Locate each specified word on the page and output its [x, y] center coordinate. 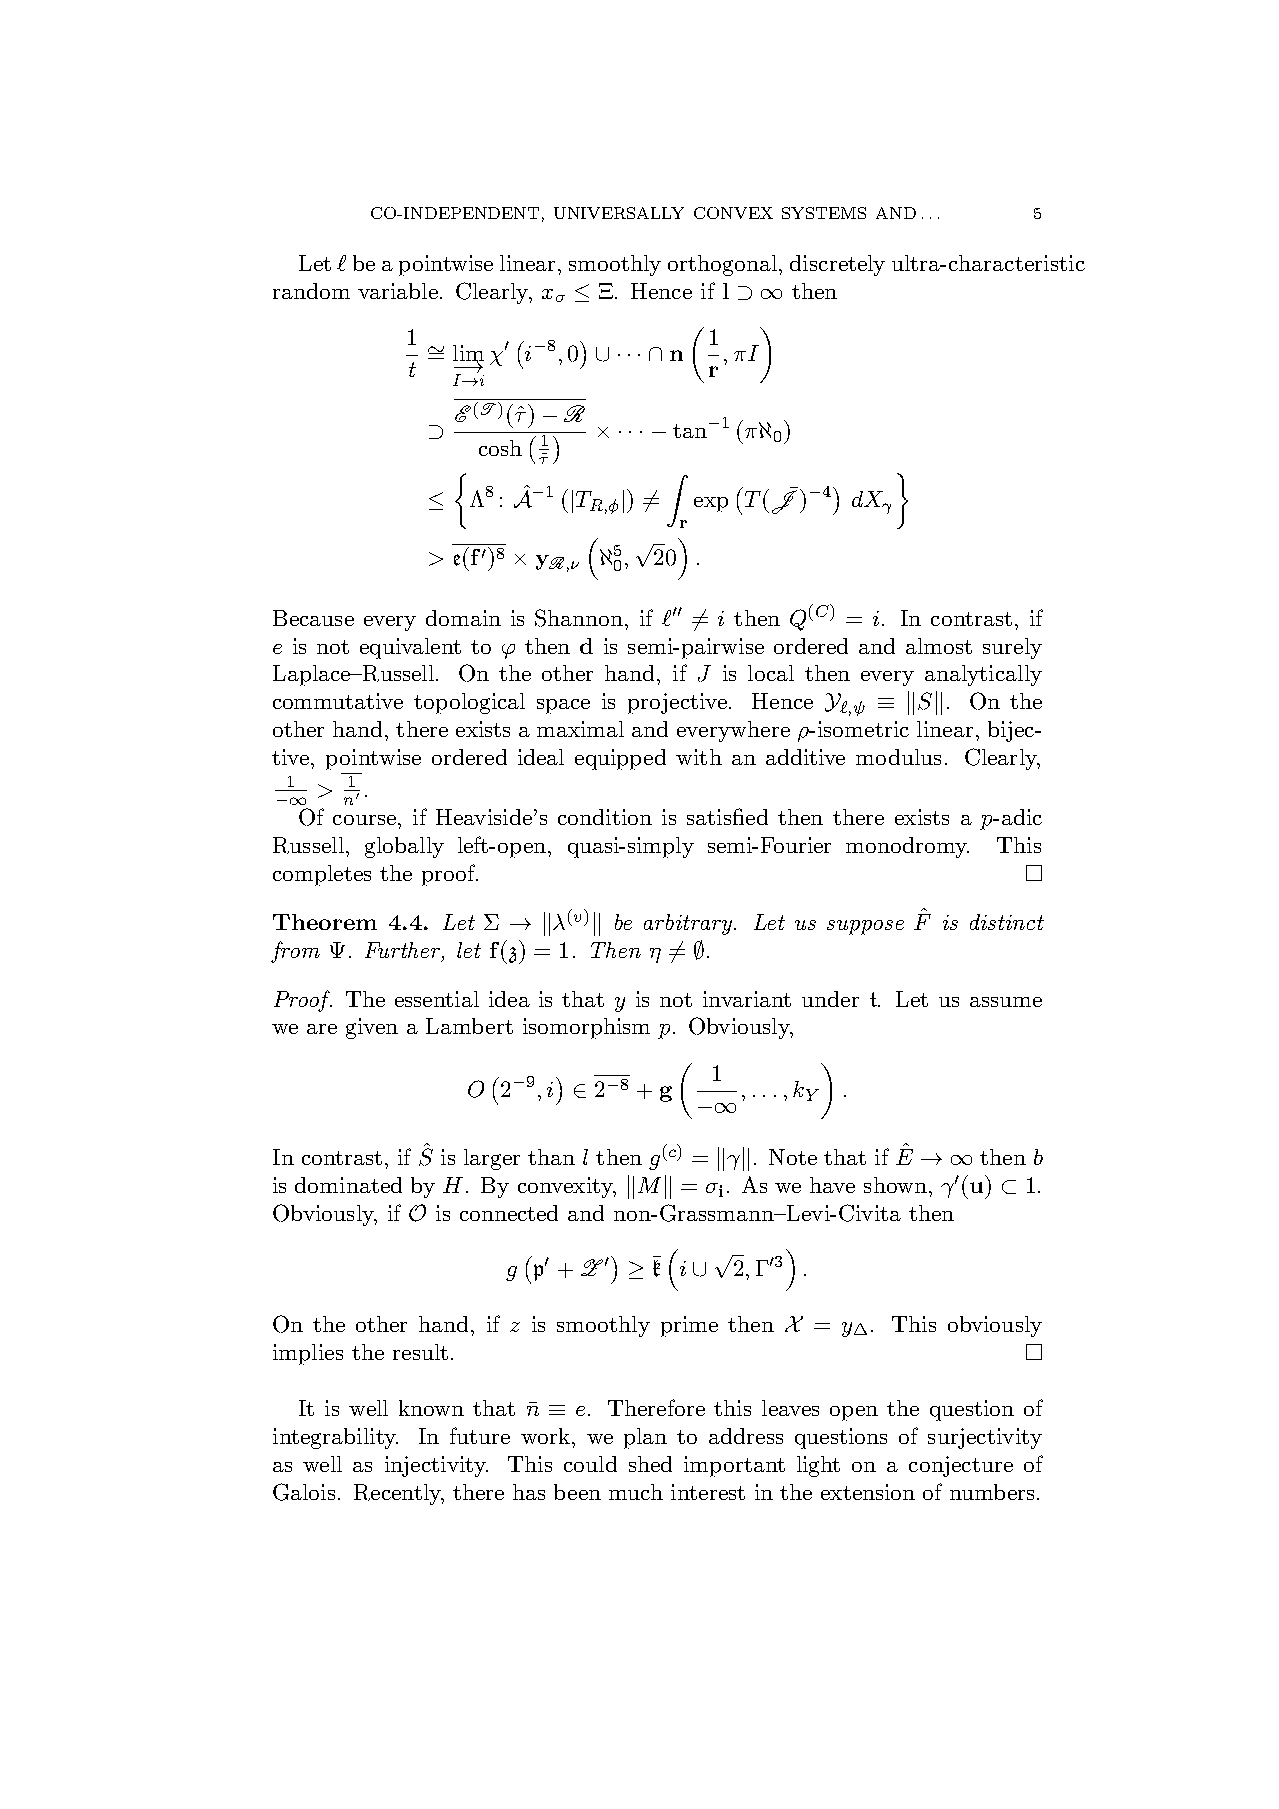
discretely [837, 265]
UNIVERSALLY [619, 213]
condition [605, 817]
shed [650, 1464]
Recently [399, 1494]
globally [404, 847]
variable [398, 291]
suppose [865, 927]
